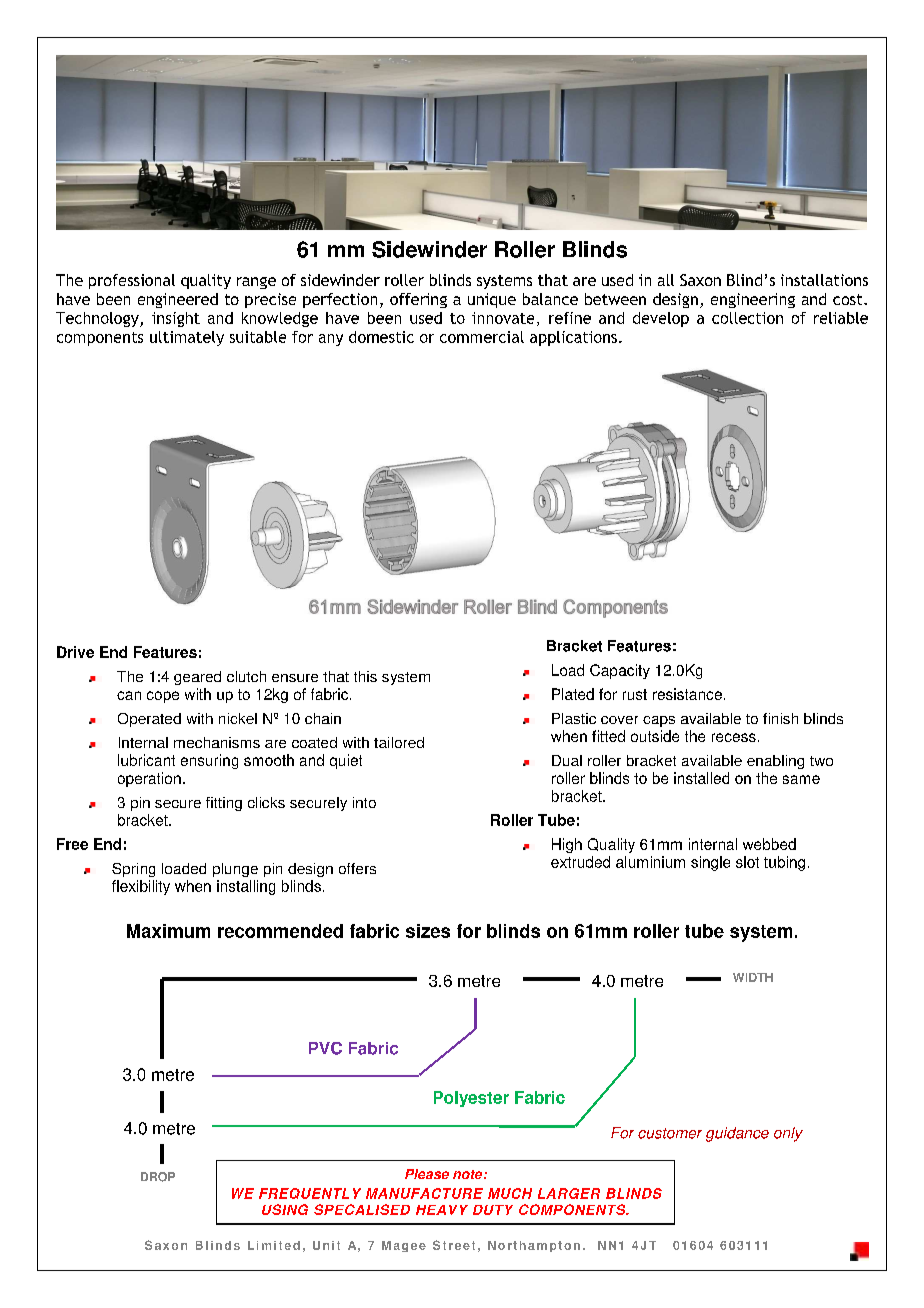 Image resolution: width=924 pixels, height=1308 pixels. What do you see at coordinates (178, 300) in the page?
I see `engineered` at bounding box center [178, 300].
